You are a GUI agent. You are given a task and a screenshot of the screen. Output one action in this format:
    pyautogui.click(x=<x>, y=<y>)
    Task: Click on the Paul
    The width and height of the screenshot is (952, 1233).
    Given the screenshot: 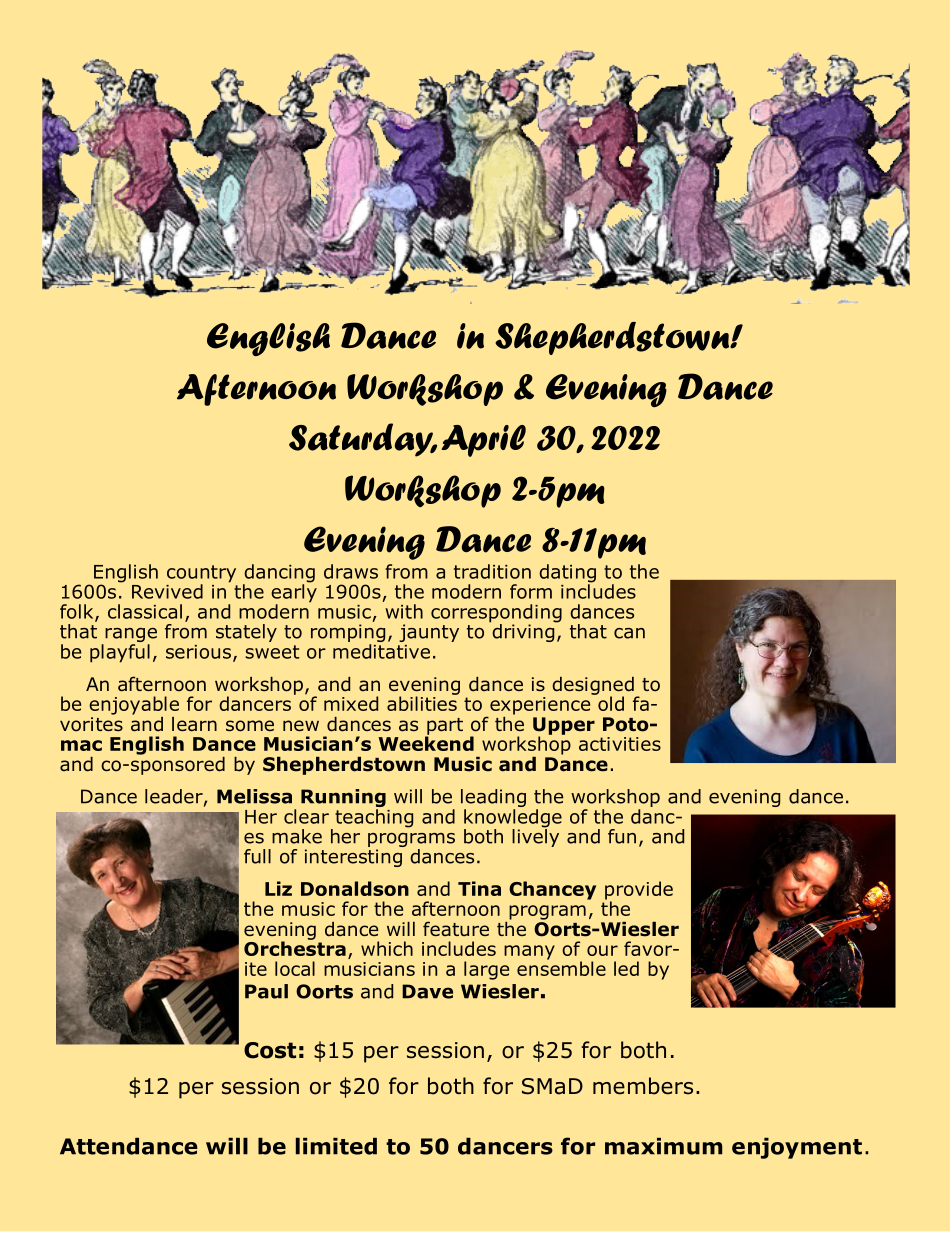 What is the action you would take?
    pyautogui.click(x=266, y=991)
